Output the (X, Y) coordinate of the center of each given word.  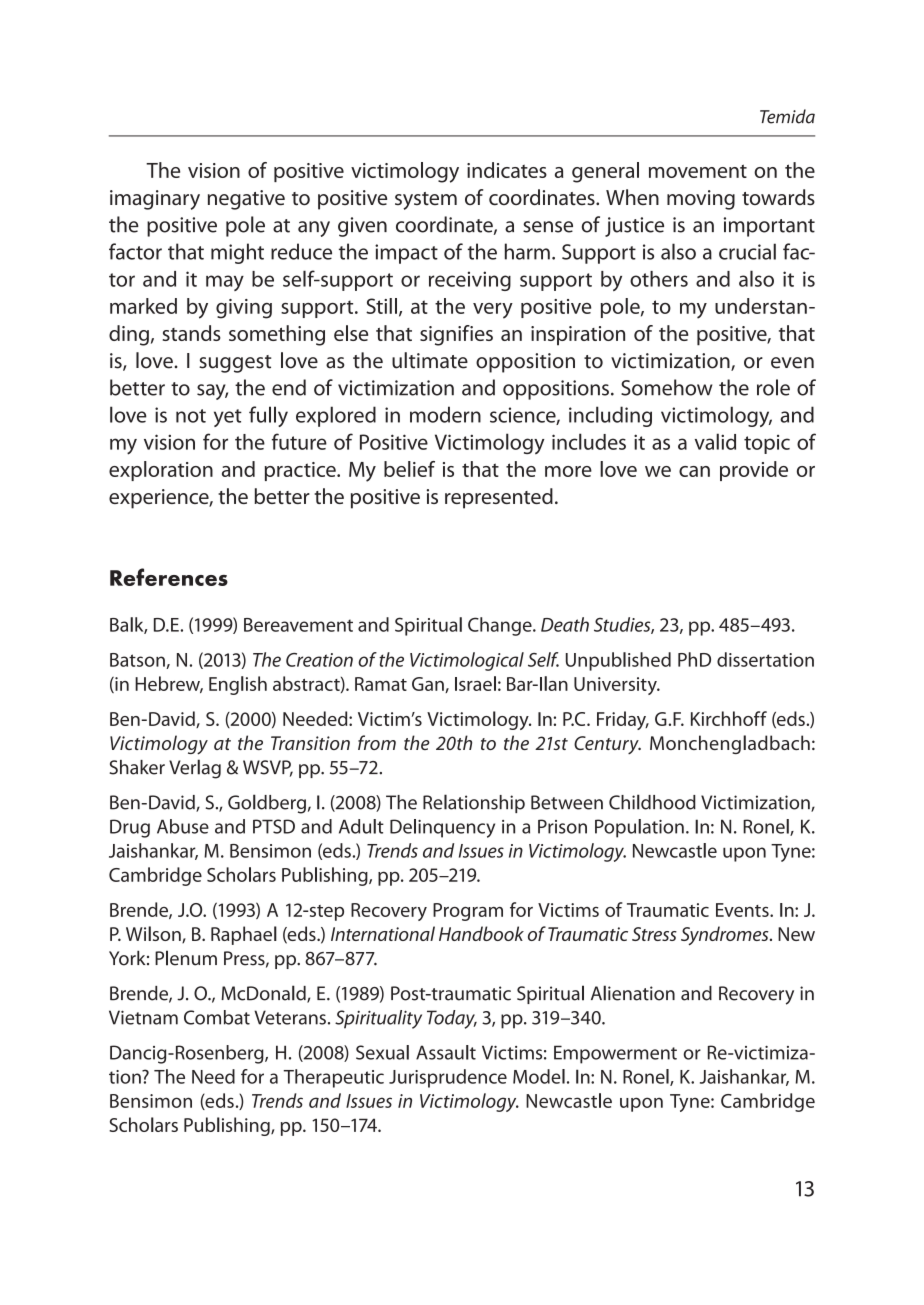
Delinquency (442, 828)
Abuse (183, 826)
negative (246, 200)
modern (445, 414)
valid (715, 441)
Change (501, 626)
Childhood (652, 802)
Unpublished (618, 661)
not (191, 416)
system (426, 201)
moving (701, 200)
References (169, 577)
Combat (217, 1017)
